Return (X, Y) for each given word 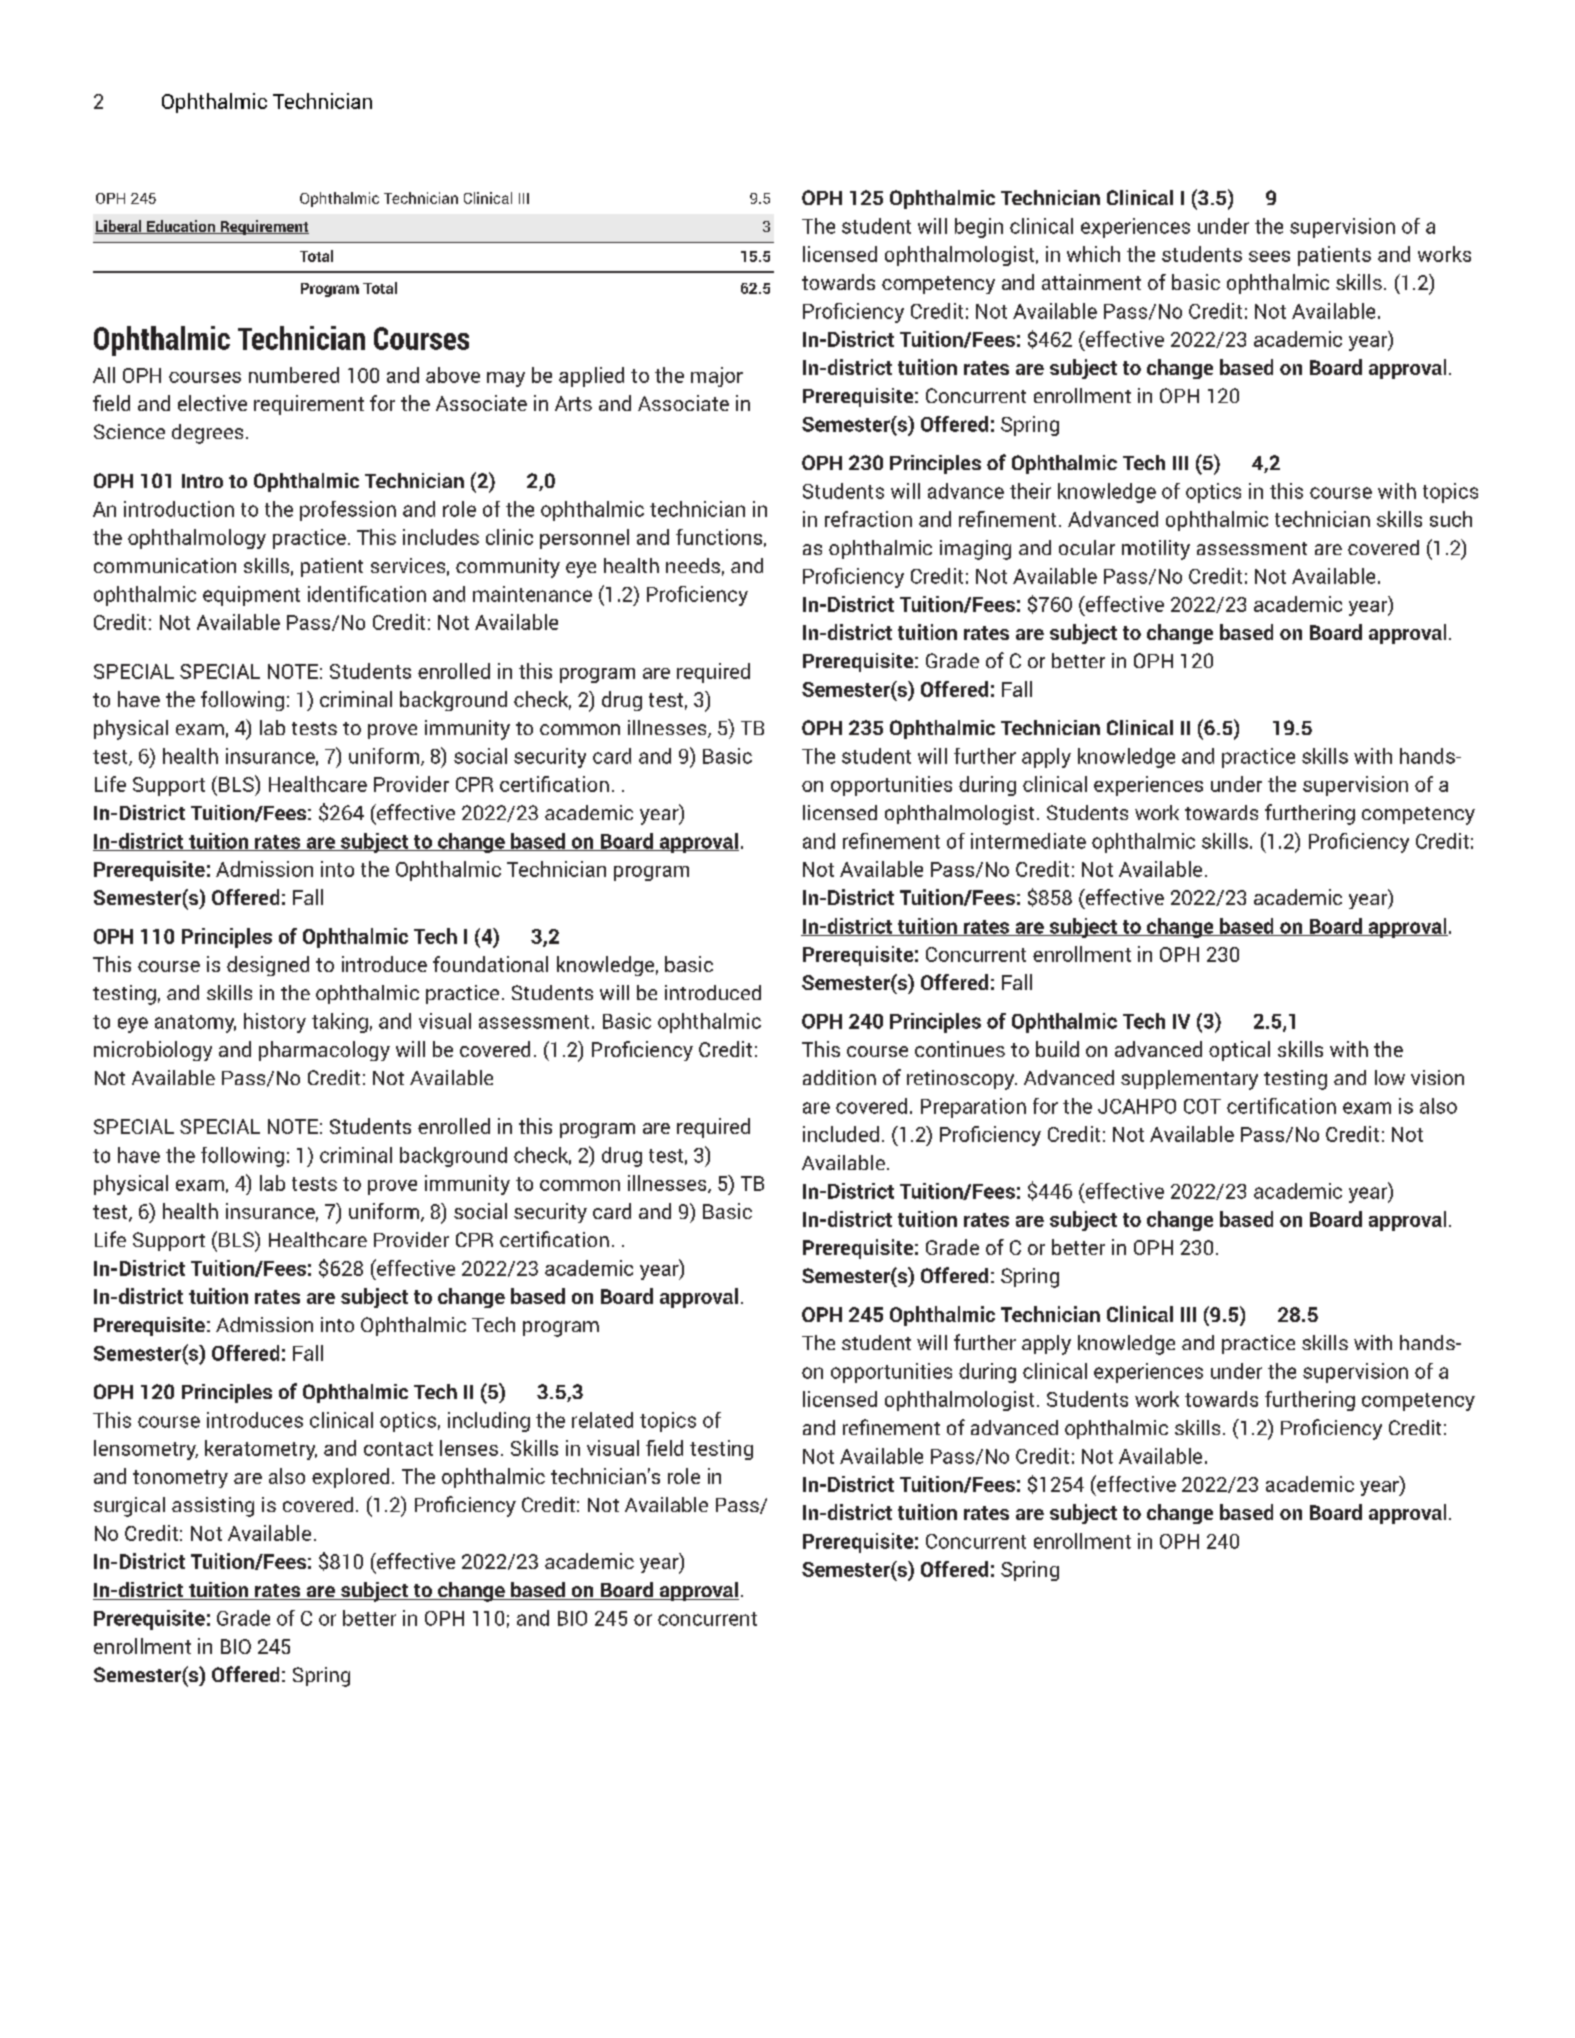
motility (1156, 550)
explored (350, 1478)
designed (268, 966)
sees (1269, 256)
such (1451, 519)
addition (839, 1077)
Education (181, 227)
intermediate (1028, 841)
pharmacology (324, 1051)
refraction (868, 519)
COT (1202, 1106)
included (841, 1134)
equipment (251, 596)
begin (979, 228)
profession (348, 511)
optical (1239, 1051)
